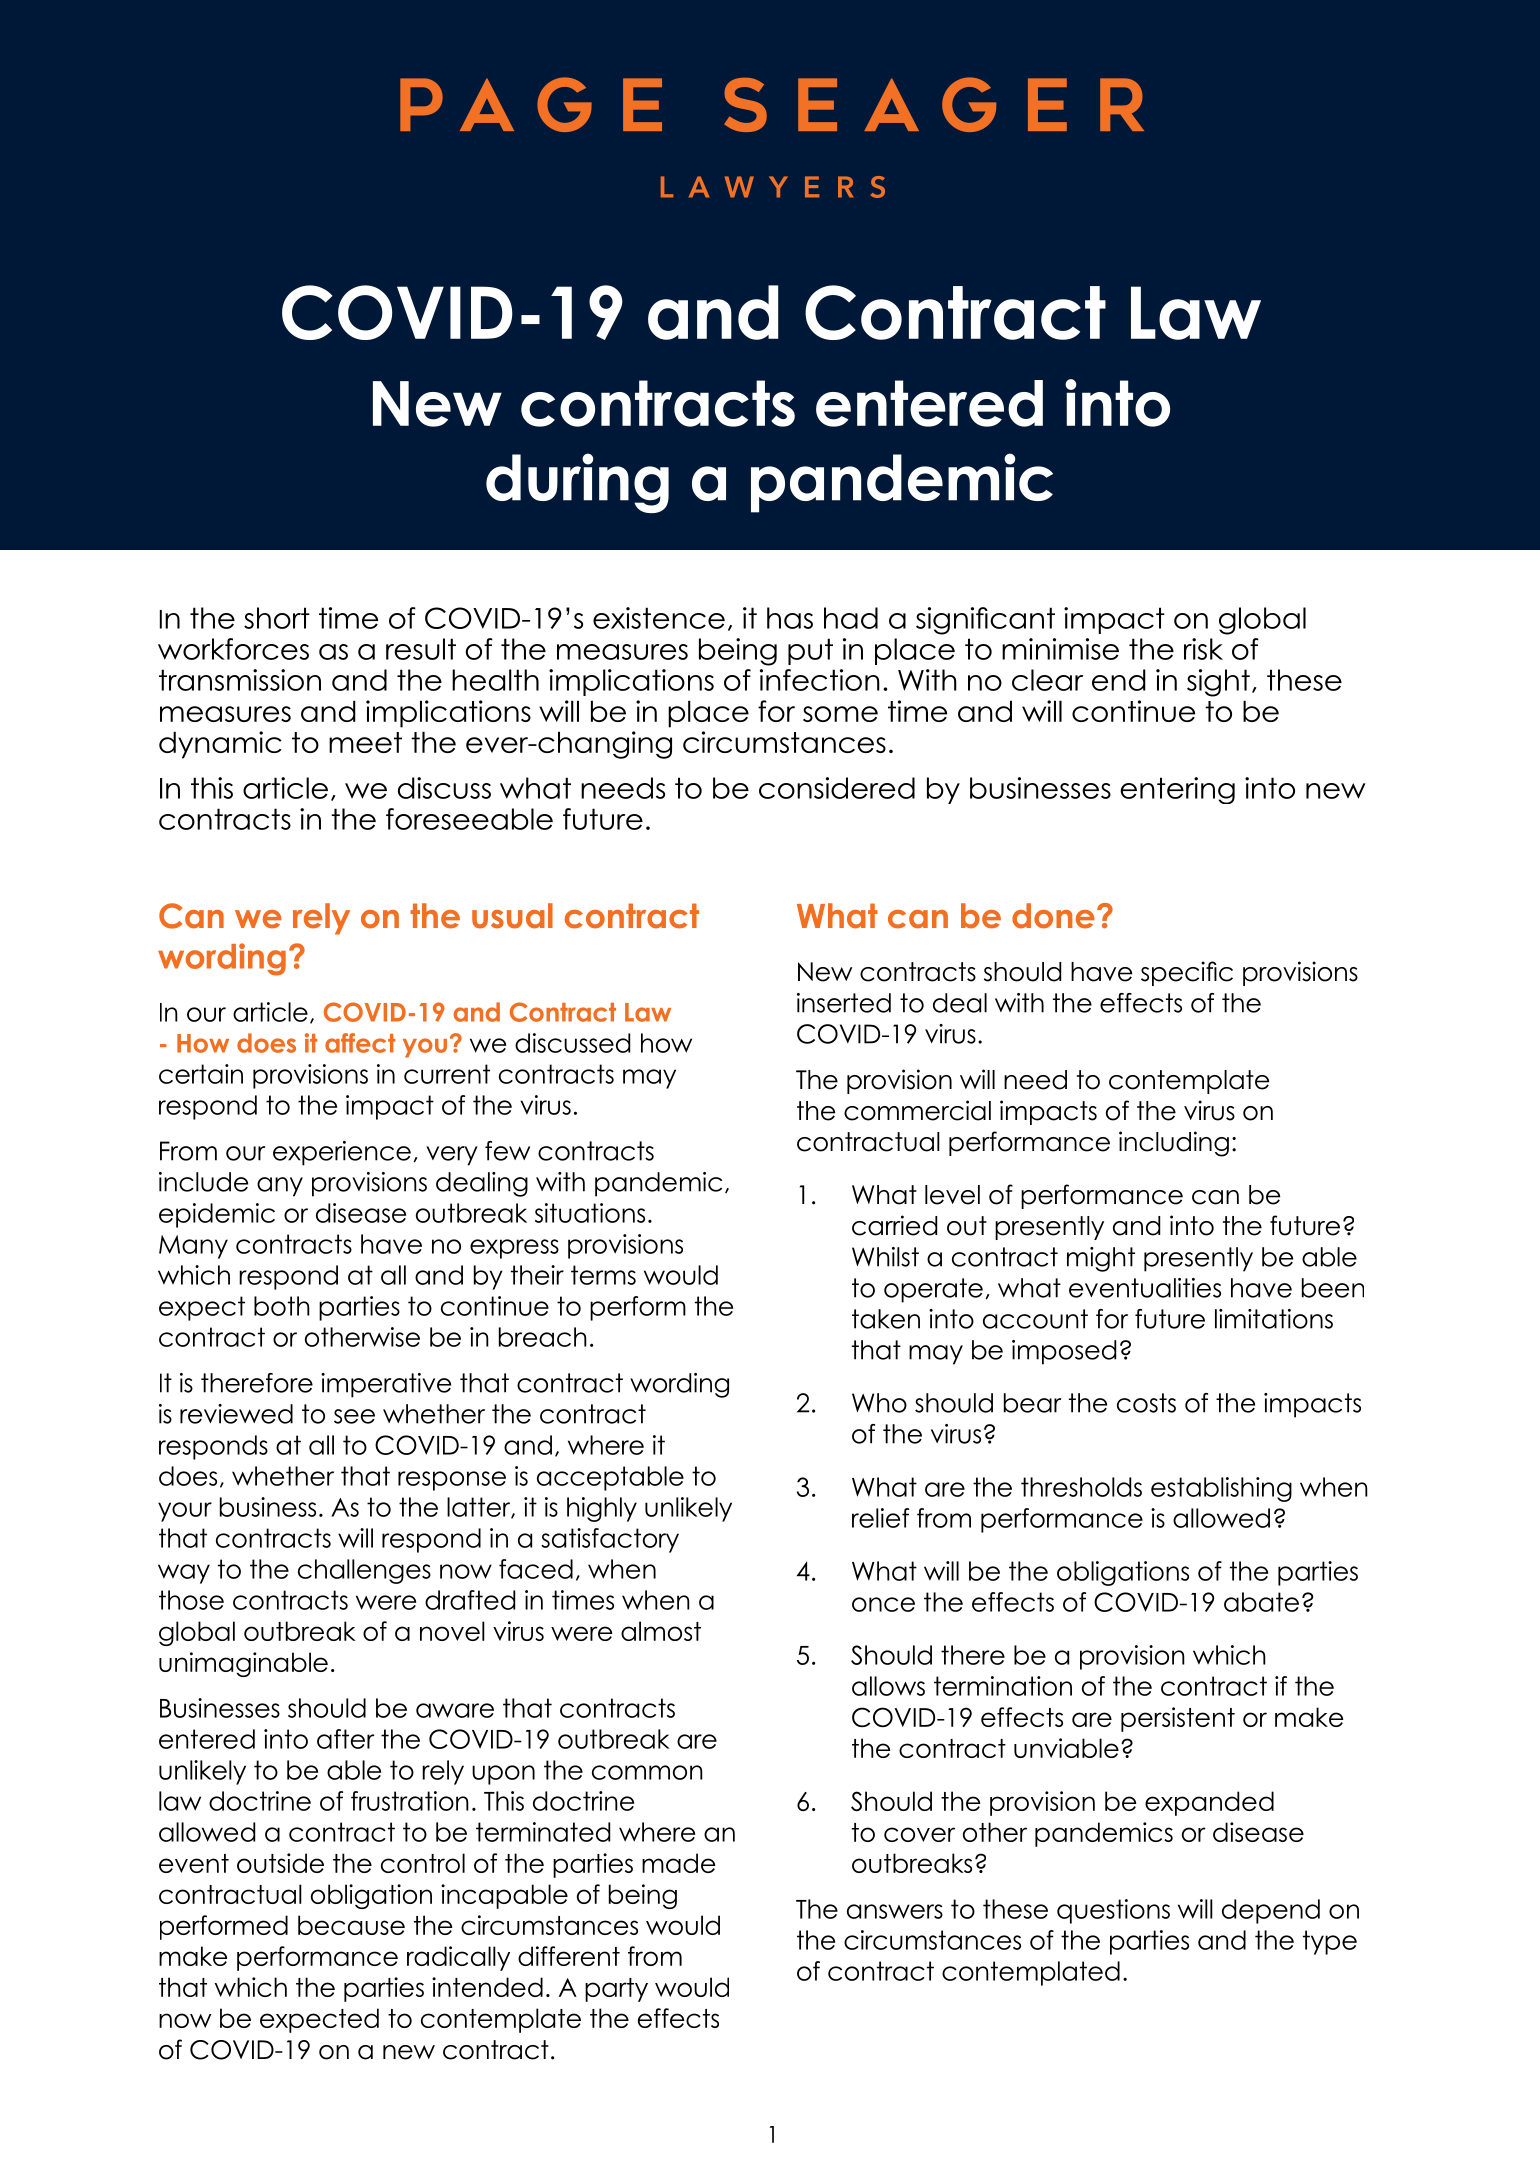 This screenshot has height=2178, width=1540. I want to click on because, so click(351, 1925).
